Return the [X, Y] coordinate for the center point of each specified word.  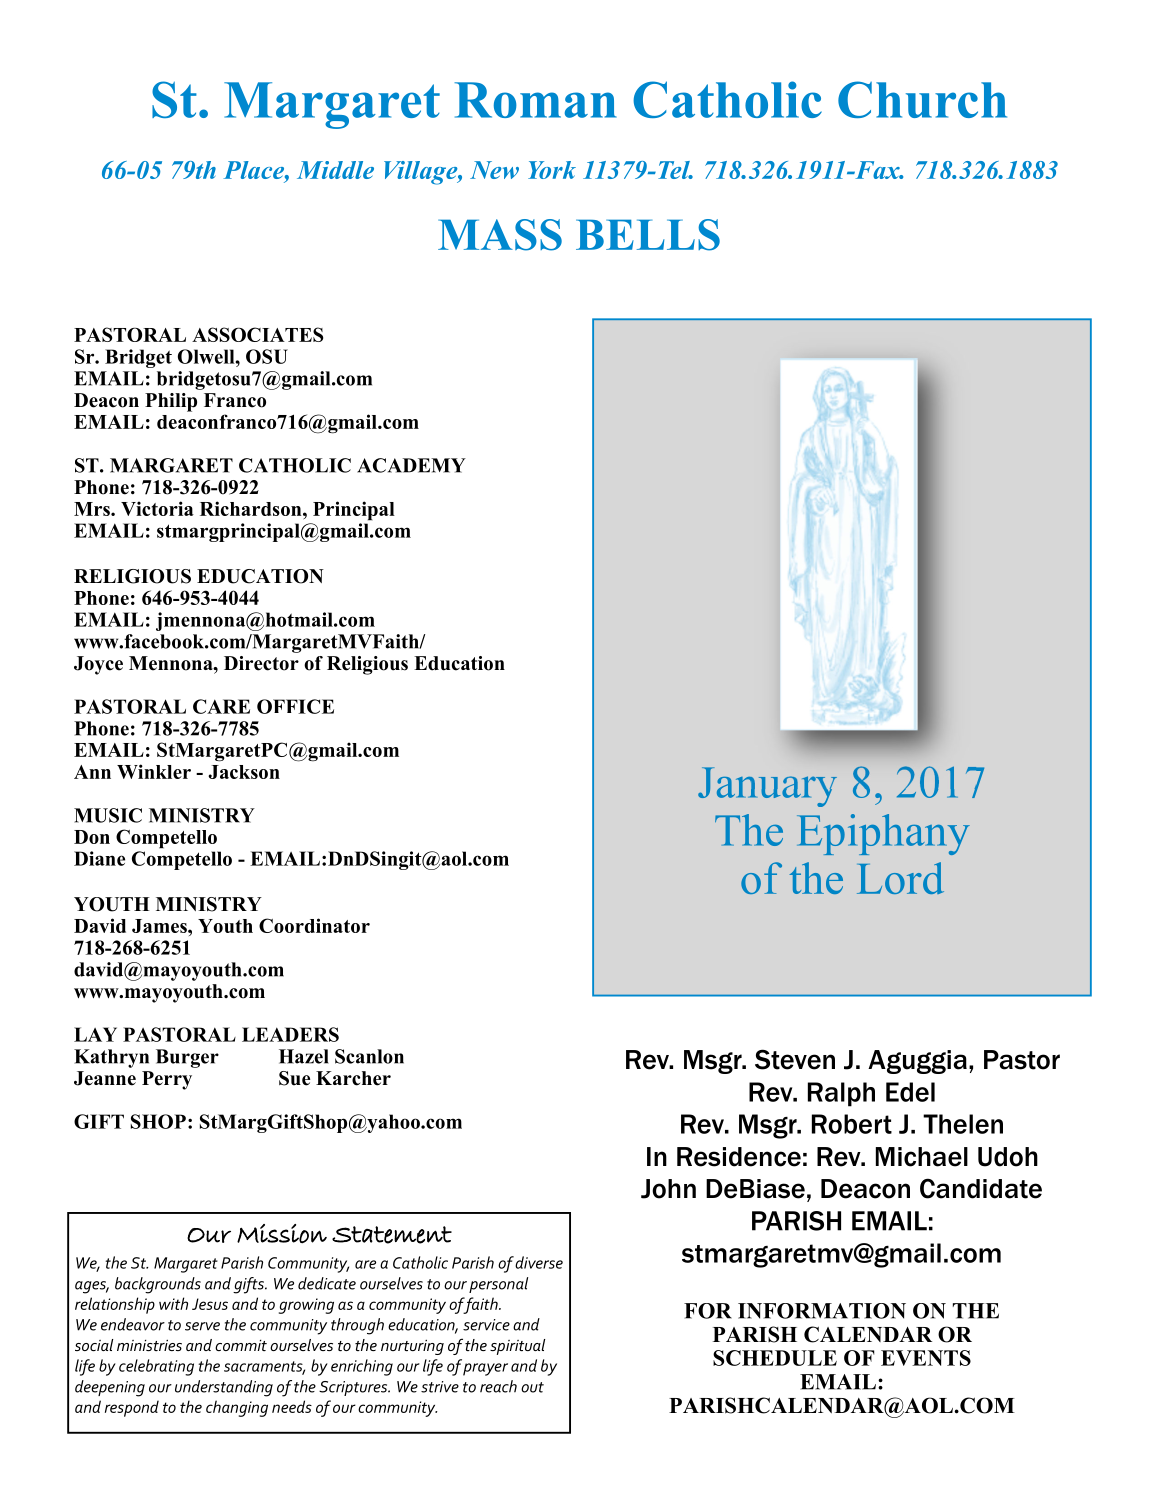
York [552, 170]
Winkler [154, 771]
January [767, 787]
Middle [335, 170]
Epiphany [883, 834]
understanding [224, 1388]
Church [922, 99]
